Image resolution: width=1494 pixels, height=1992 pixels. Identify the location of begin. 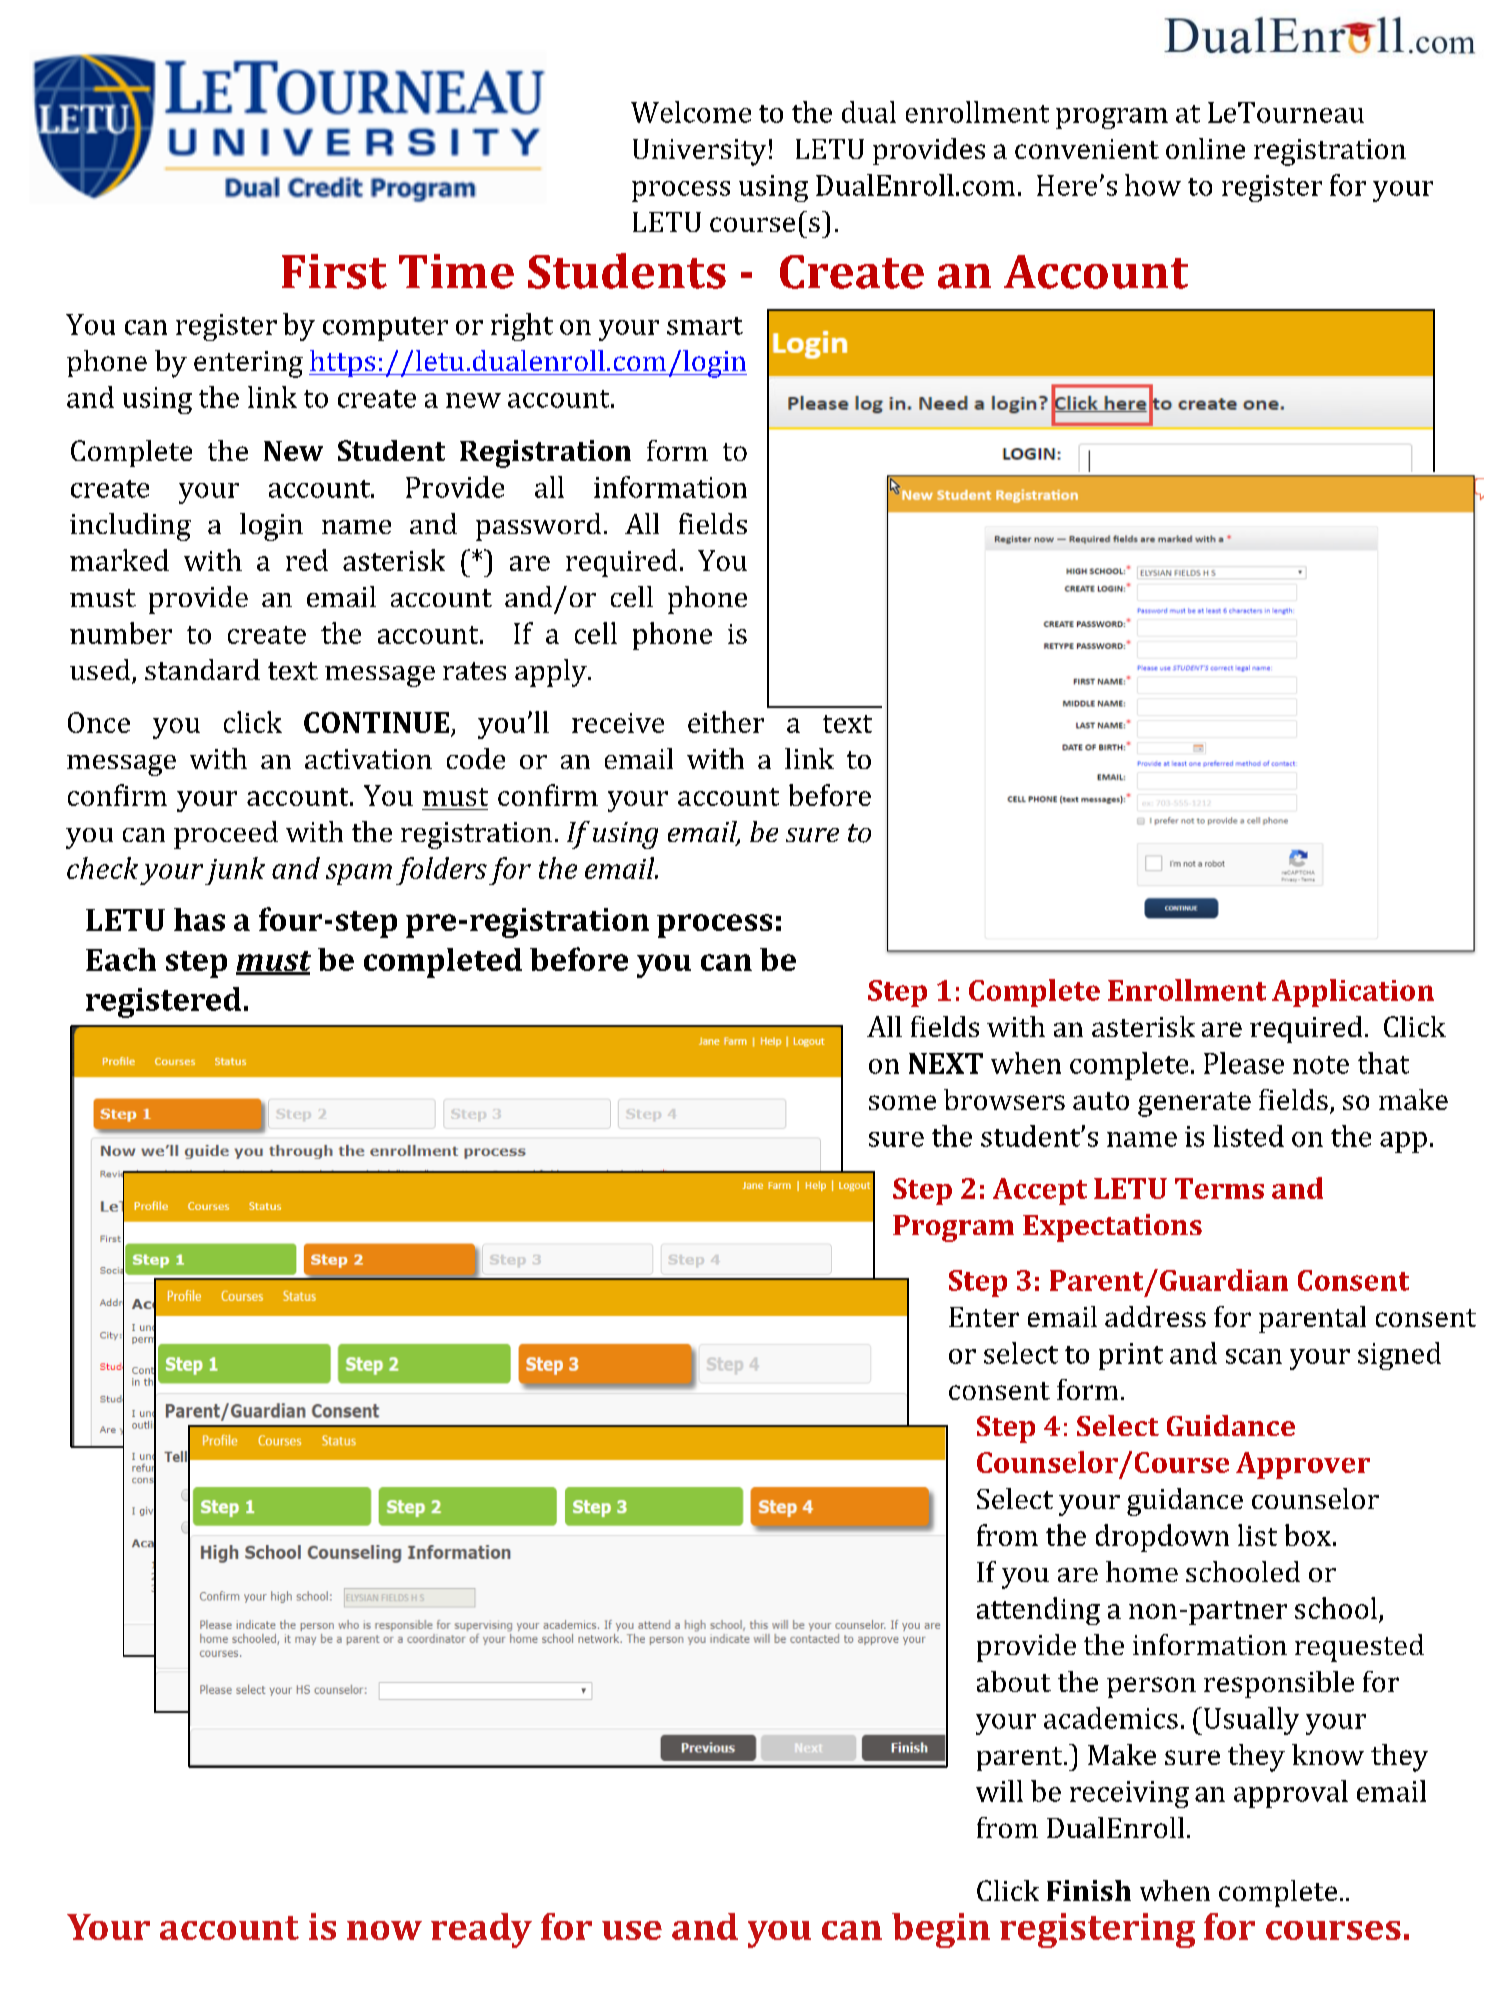
(941, 1930).
